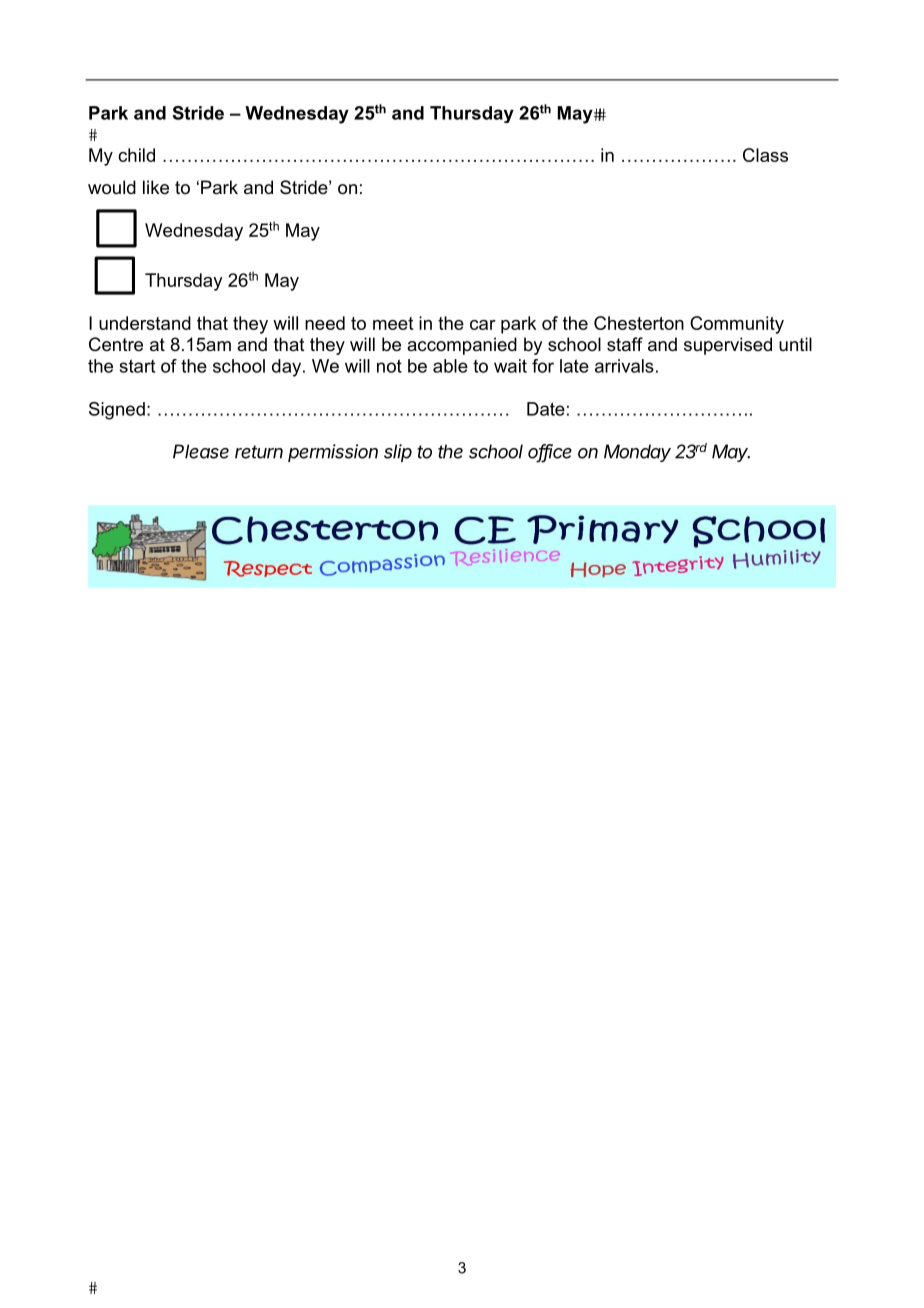  What do you see at coordinates (393, 323) in the screenshot?
I see `meet` at bounding box center [393, 323].
